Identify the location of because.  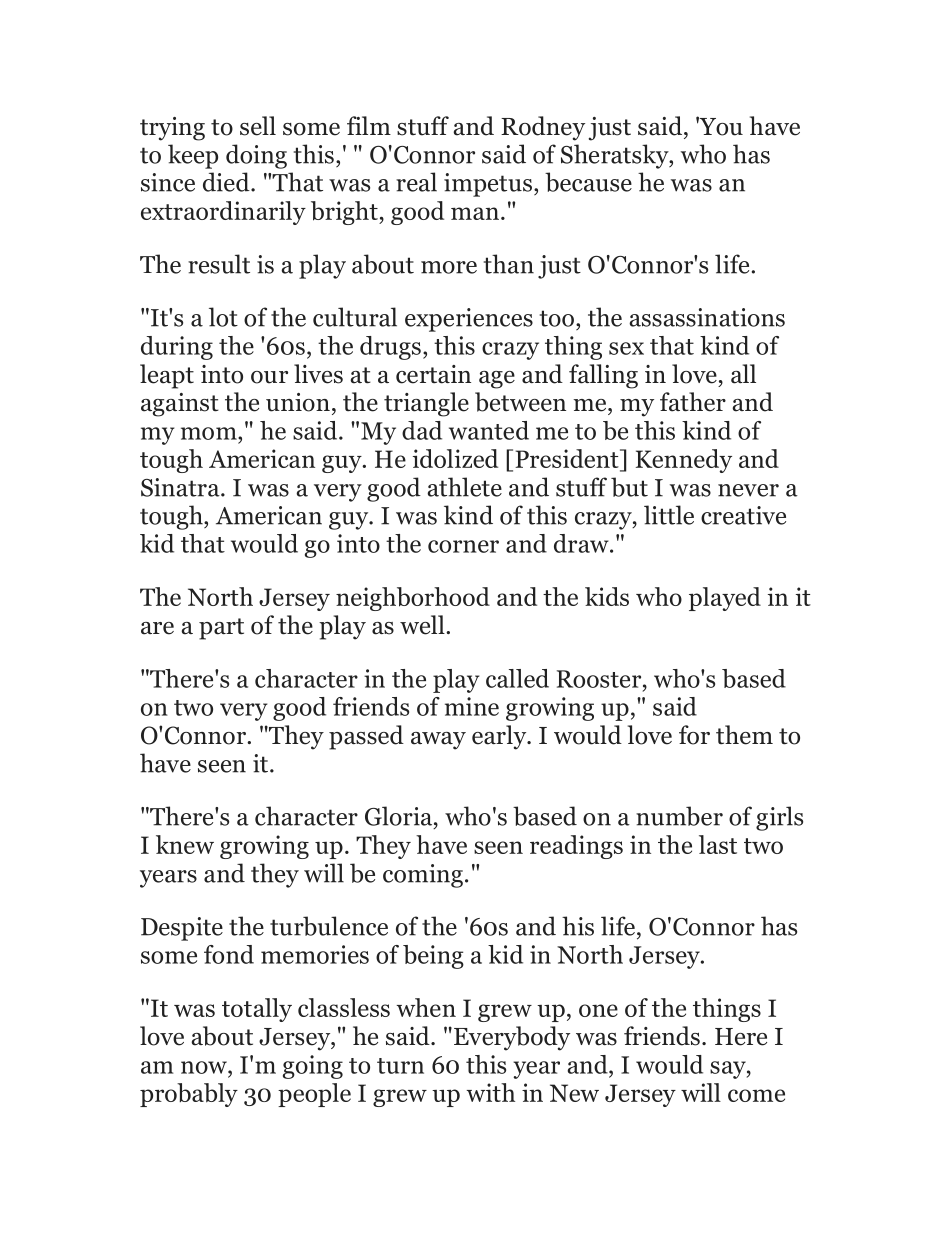
(588, 182).
